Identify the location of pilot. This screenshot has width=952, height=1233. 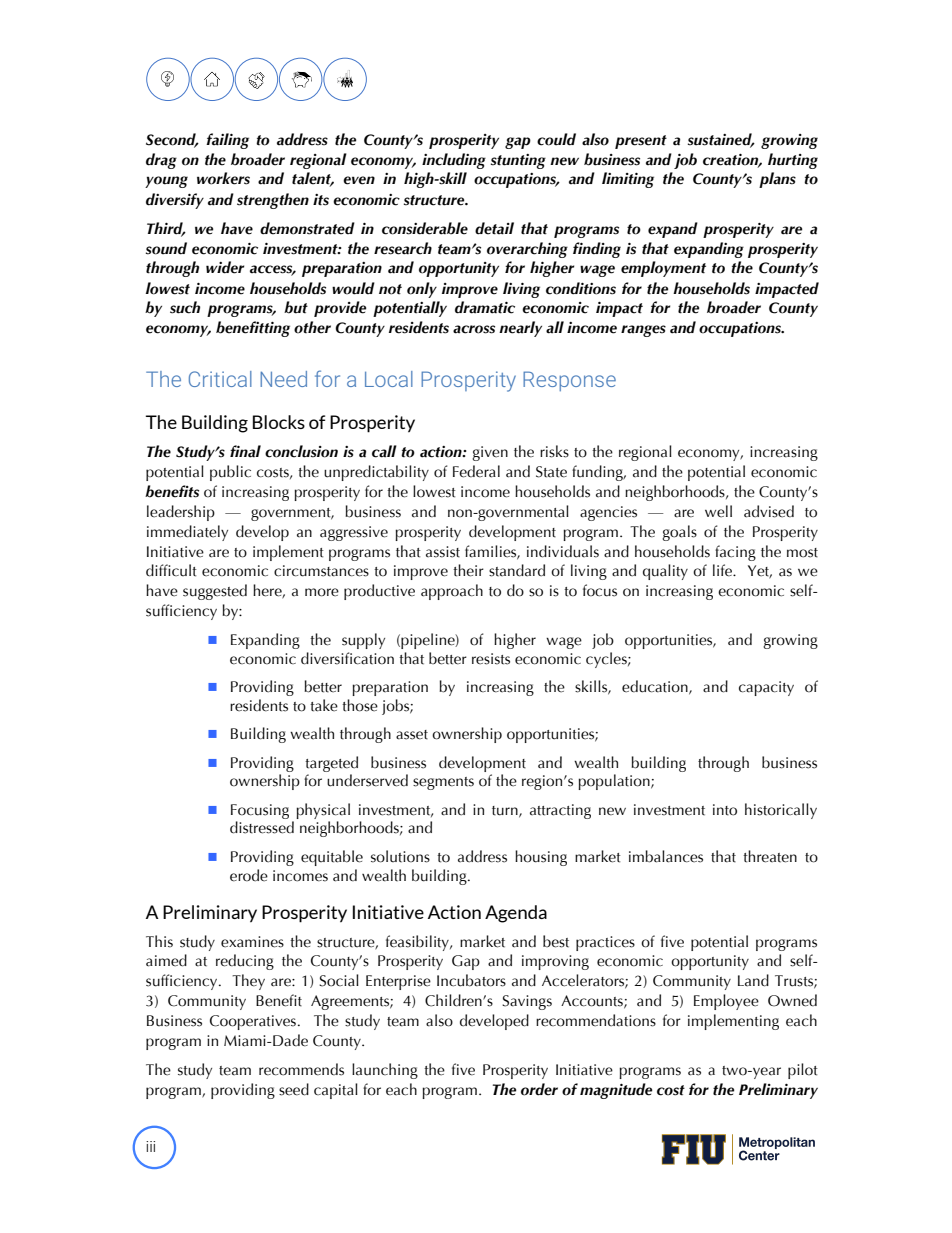
(803, 1071).
